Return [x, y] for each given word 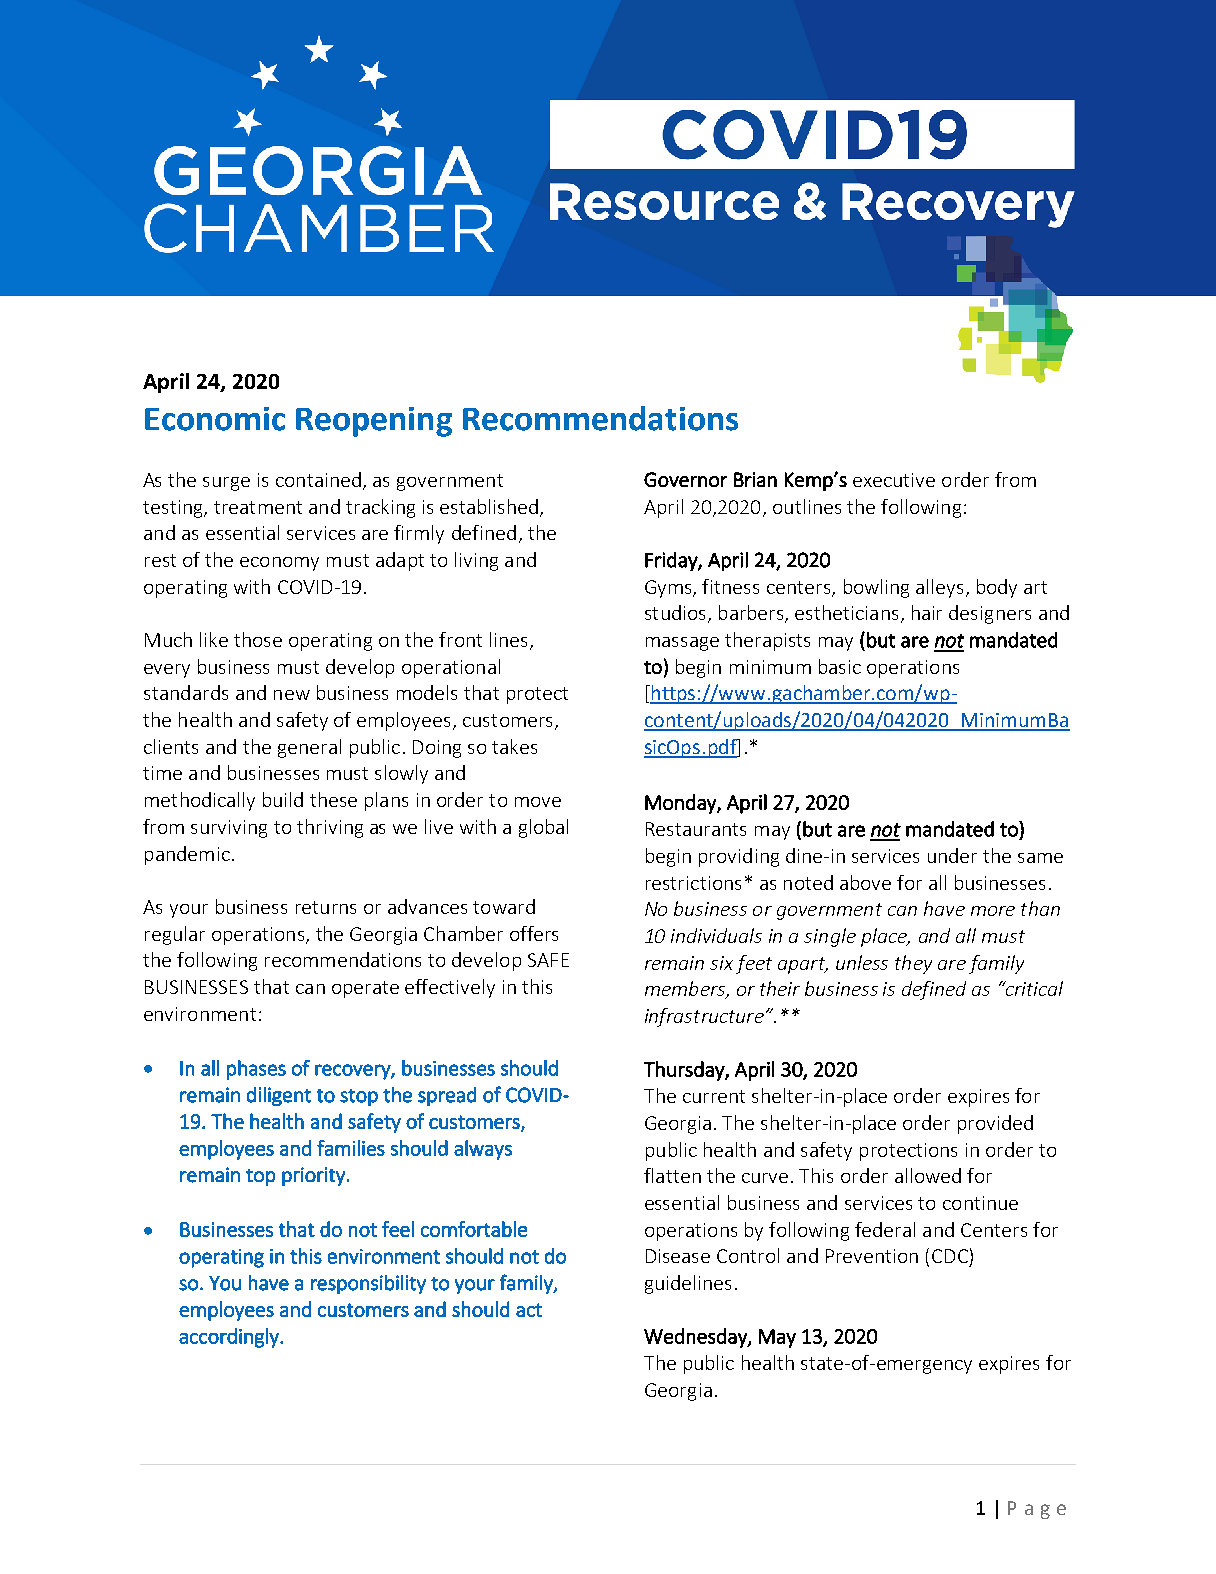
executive [894, 480]
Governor [685, 479]
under [952, 855]
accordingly [230, 1338]
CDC [950, 1256]
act [529, 1310]
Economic [215, 419]
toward [504, 906]
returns [326, 907]
